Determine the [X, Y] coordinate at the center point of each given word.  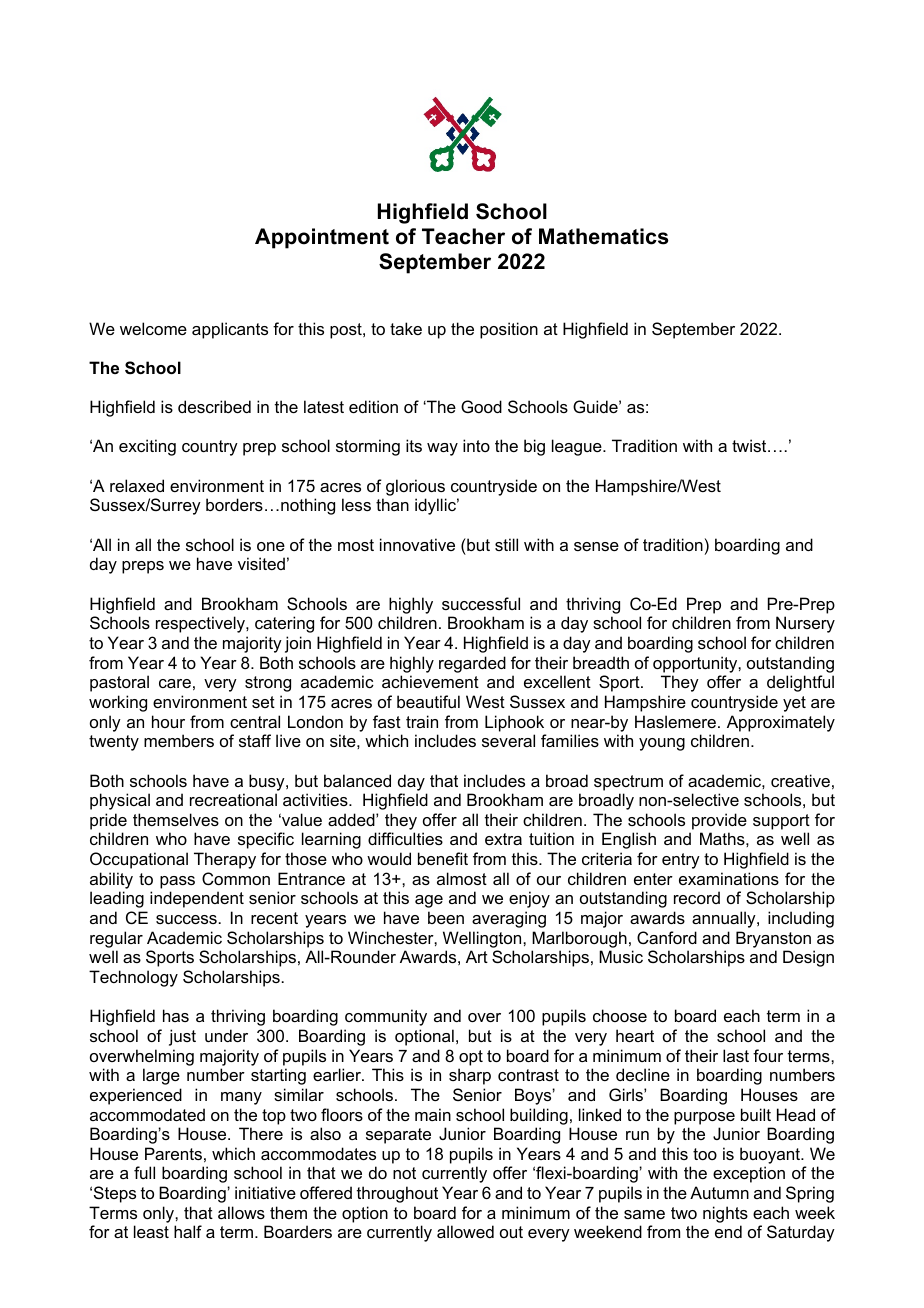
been [446, 917]
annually [725, 919]
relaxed [137, 485]
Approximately [781, 723]
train [422, 721]
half [188, 1231]
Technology [133, 978]
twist [750, 445]
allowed [465, 1231]
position [509, 330]
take [406, 328]
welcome [153, 328]
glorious [415, 487]
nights [725, 1214]
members [179, 740]
